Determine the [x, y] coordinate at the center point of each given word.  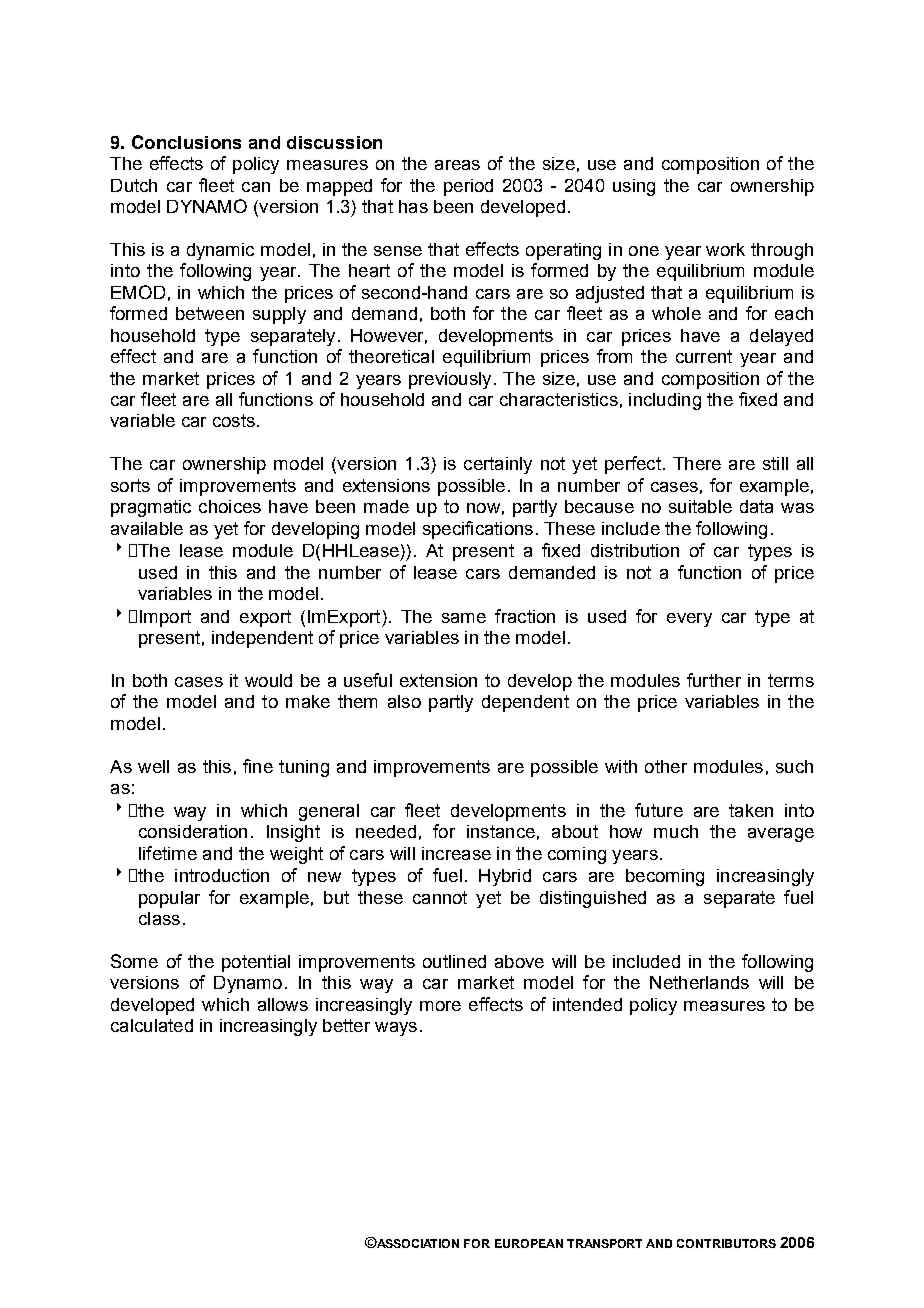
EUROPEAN [529, 1243]
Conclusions [186, 142]
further [714, 680]
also [404, 701]
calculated [152, 1025]
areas [457, 165]
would [268, 680]
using [634, 187]
